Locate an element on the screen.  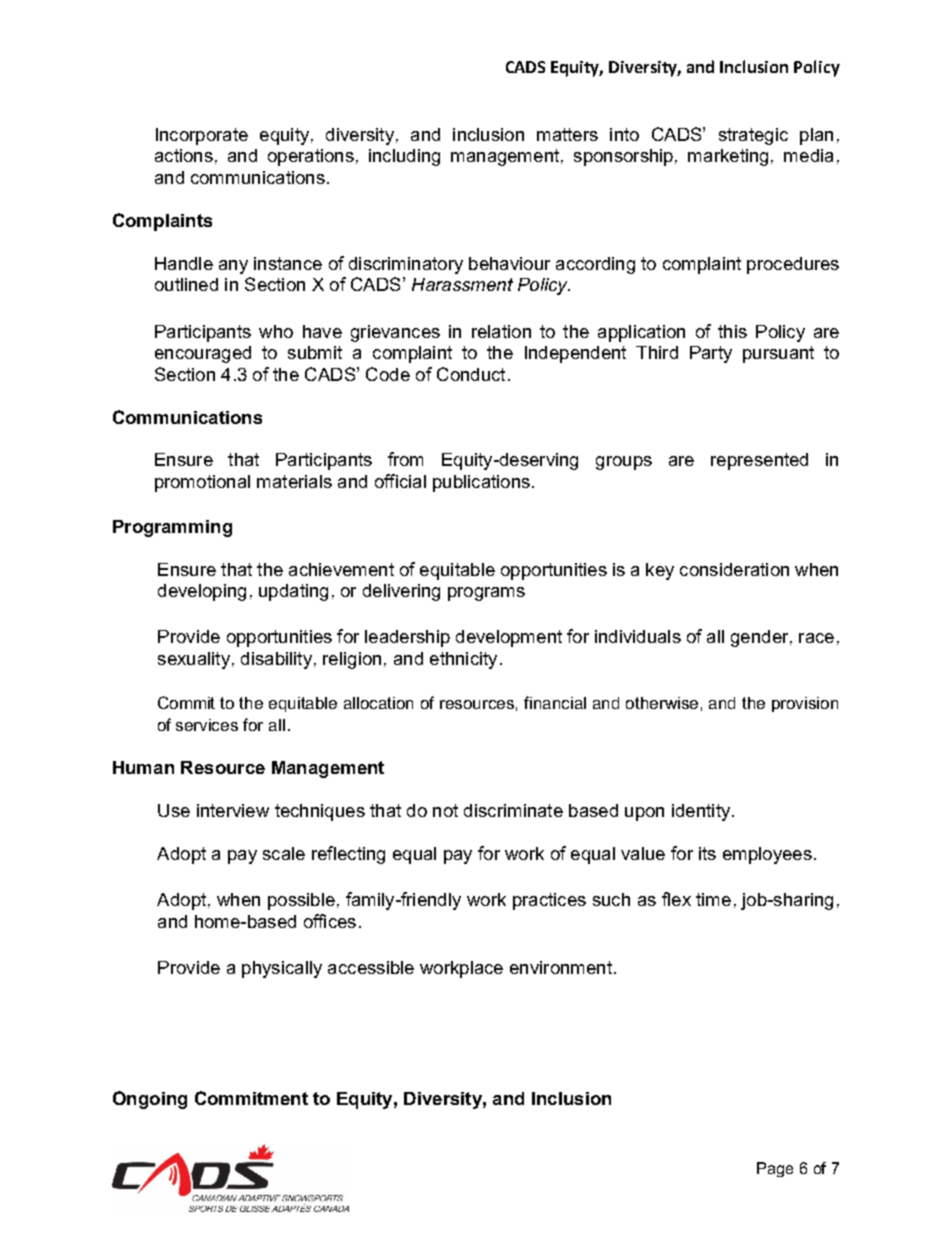
Ongoing is located at coordinates (150, 1100).
